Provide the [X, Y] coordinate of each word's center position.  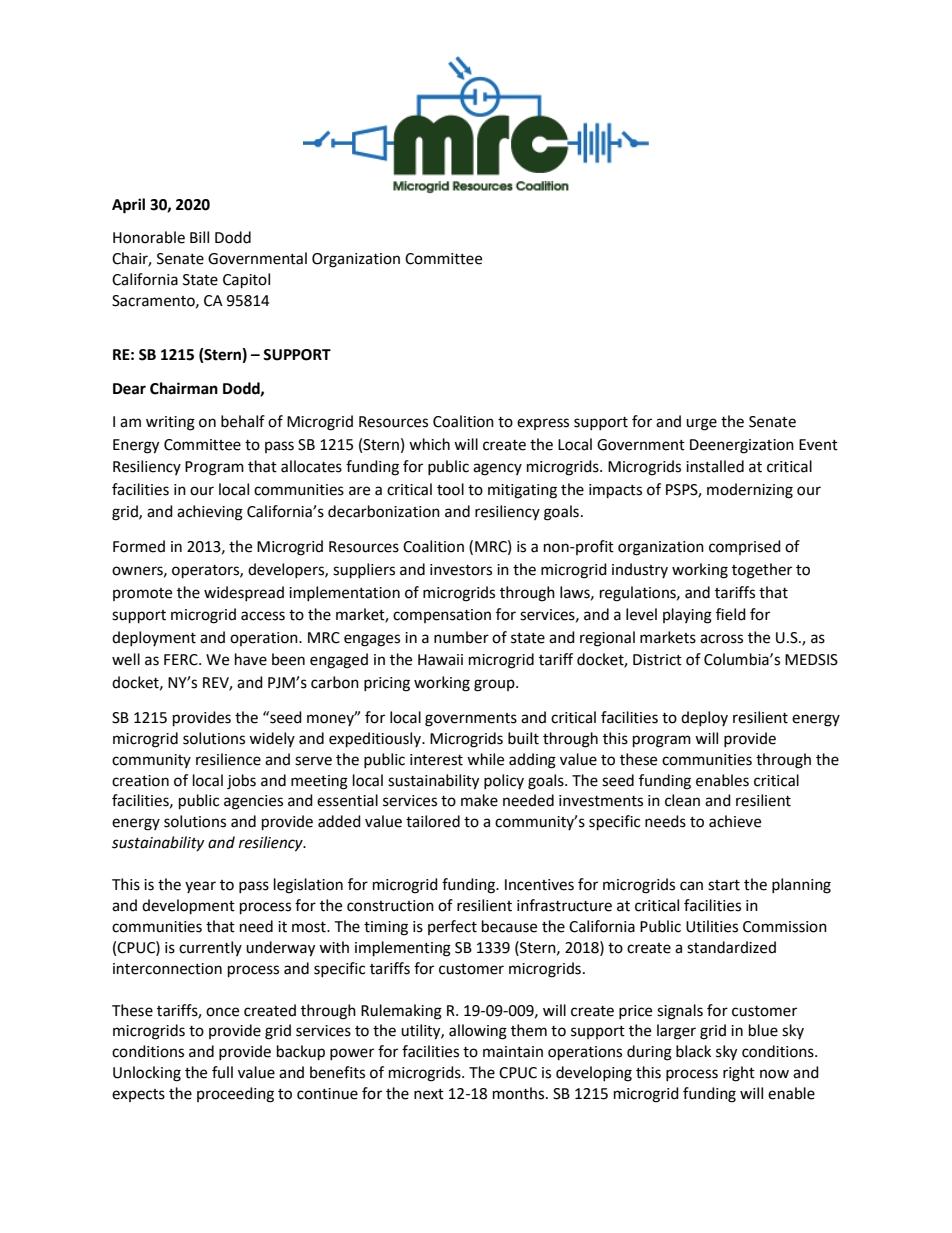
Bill [199, 237]
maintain [513, 1052]
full [222, 1072]
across [721, 639]
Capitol [246, 281]
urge [701, 424]
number [461, 637]
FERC [182, 660]
